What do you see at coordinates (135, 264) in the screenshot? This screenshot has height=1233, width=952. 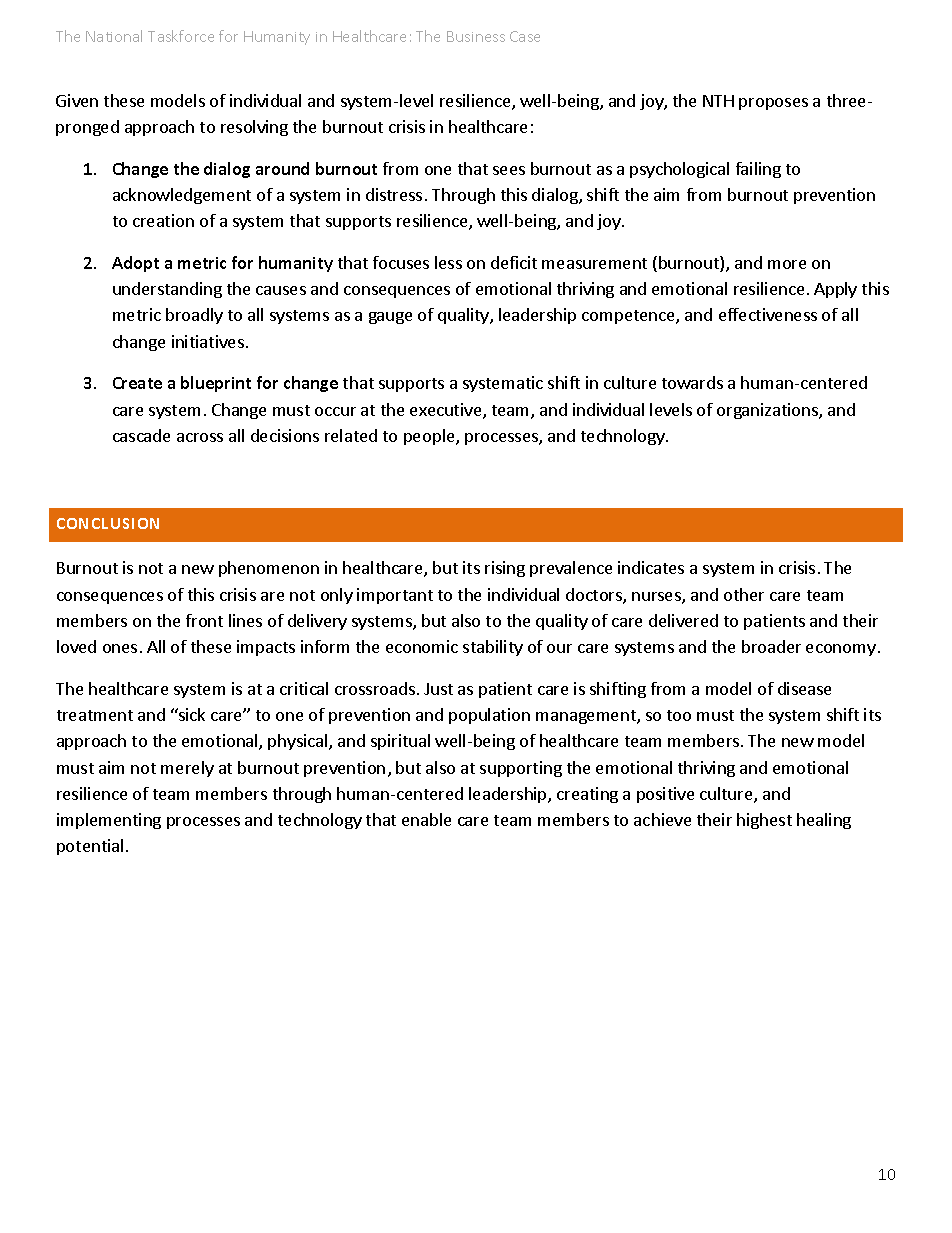 I see `Adopt` at bounding box center [135, 264].
